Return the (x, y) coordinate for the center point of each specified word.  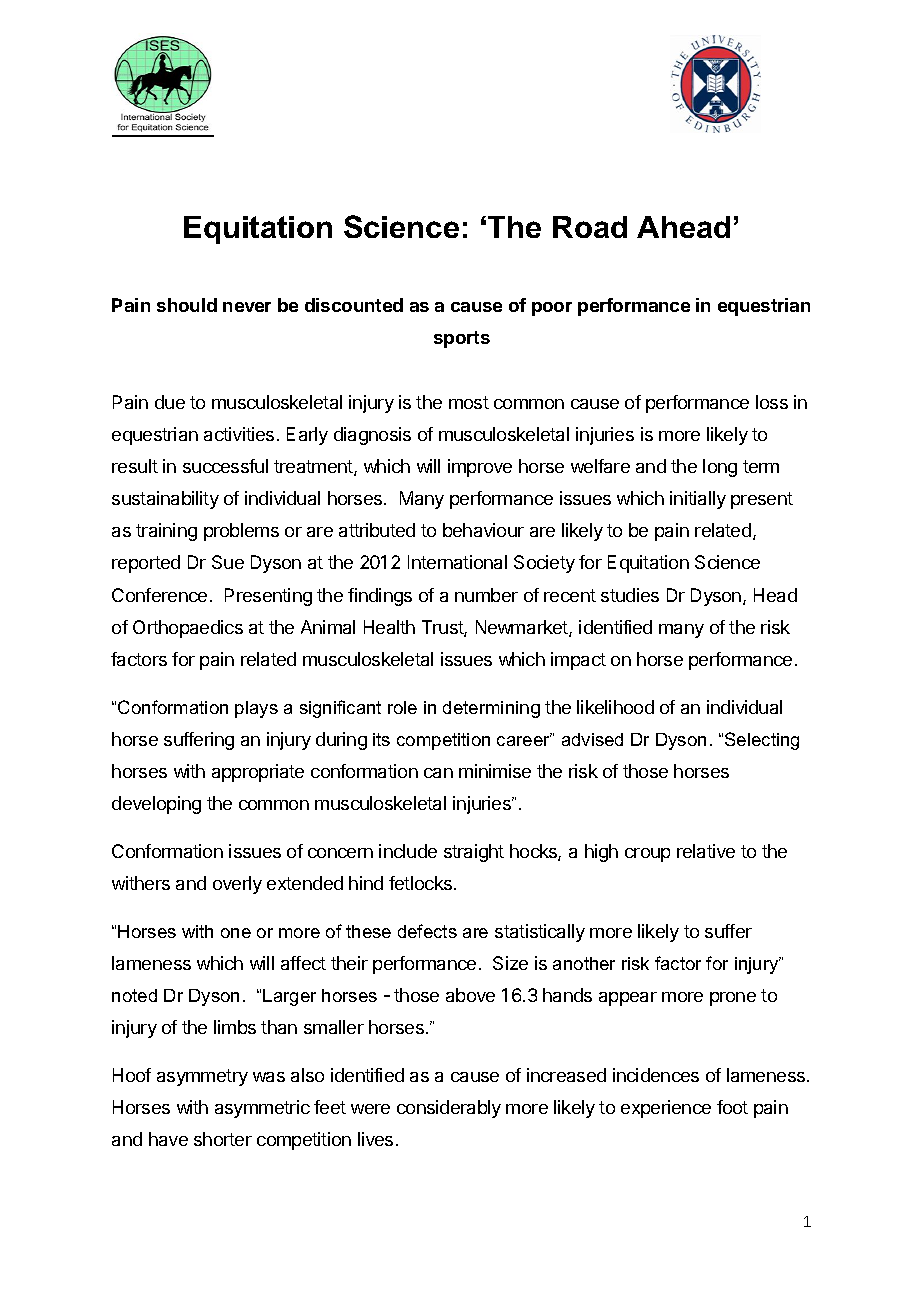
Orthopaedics (188, 629)
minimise (495, 771)
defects (427, 931)
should (187, 305)
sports (462, 339)
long (720, 468)
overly (237, 885)
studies (630, 595)
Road (590, 227)
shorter (223, 1139)
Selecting (762, 741)
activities (239, 434)
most (469, 402)
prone (733, 999)
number (486, 595)
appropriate (258, 773)
